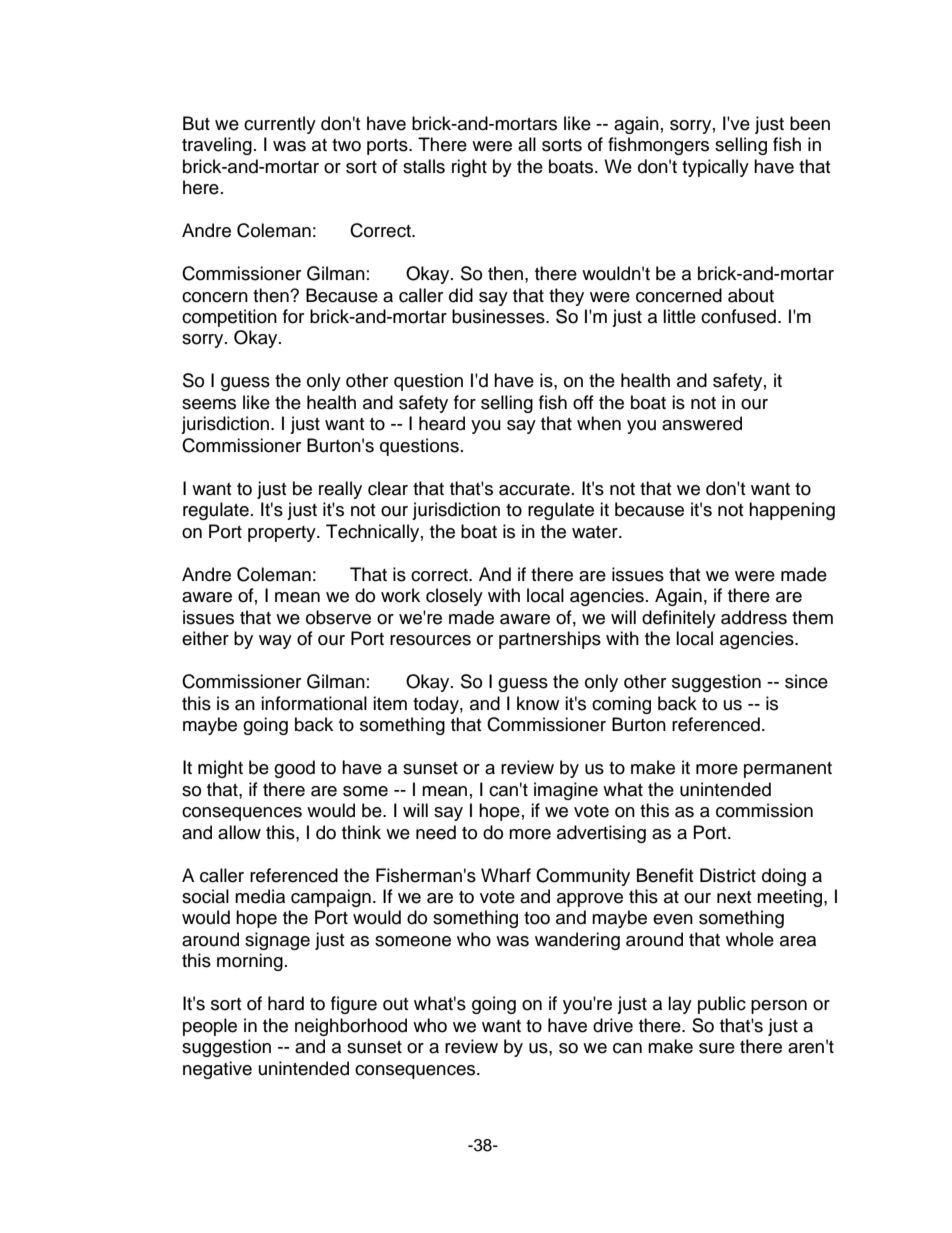 The image size is (952, 1233). I want to click on permanent, so click(788, 770).
